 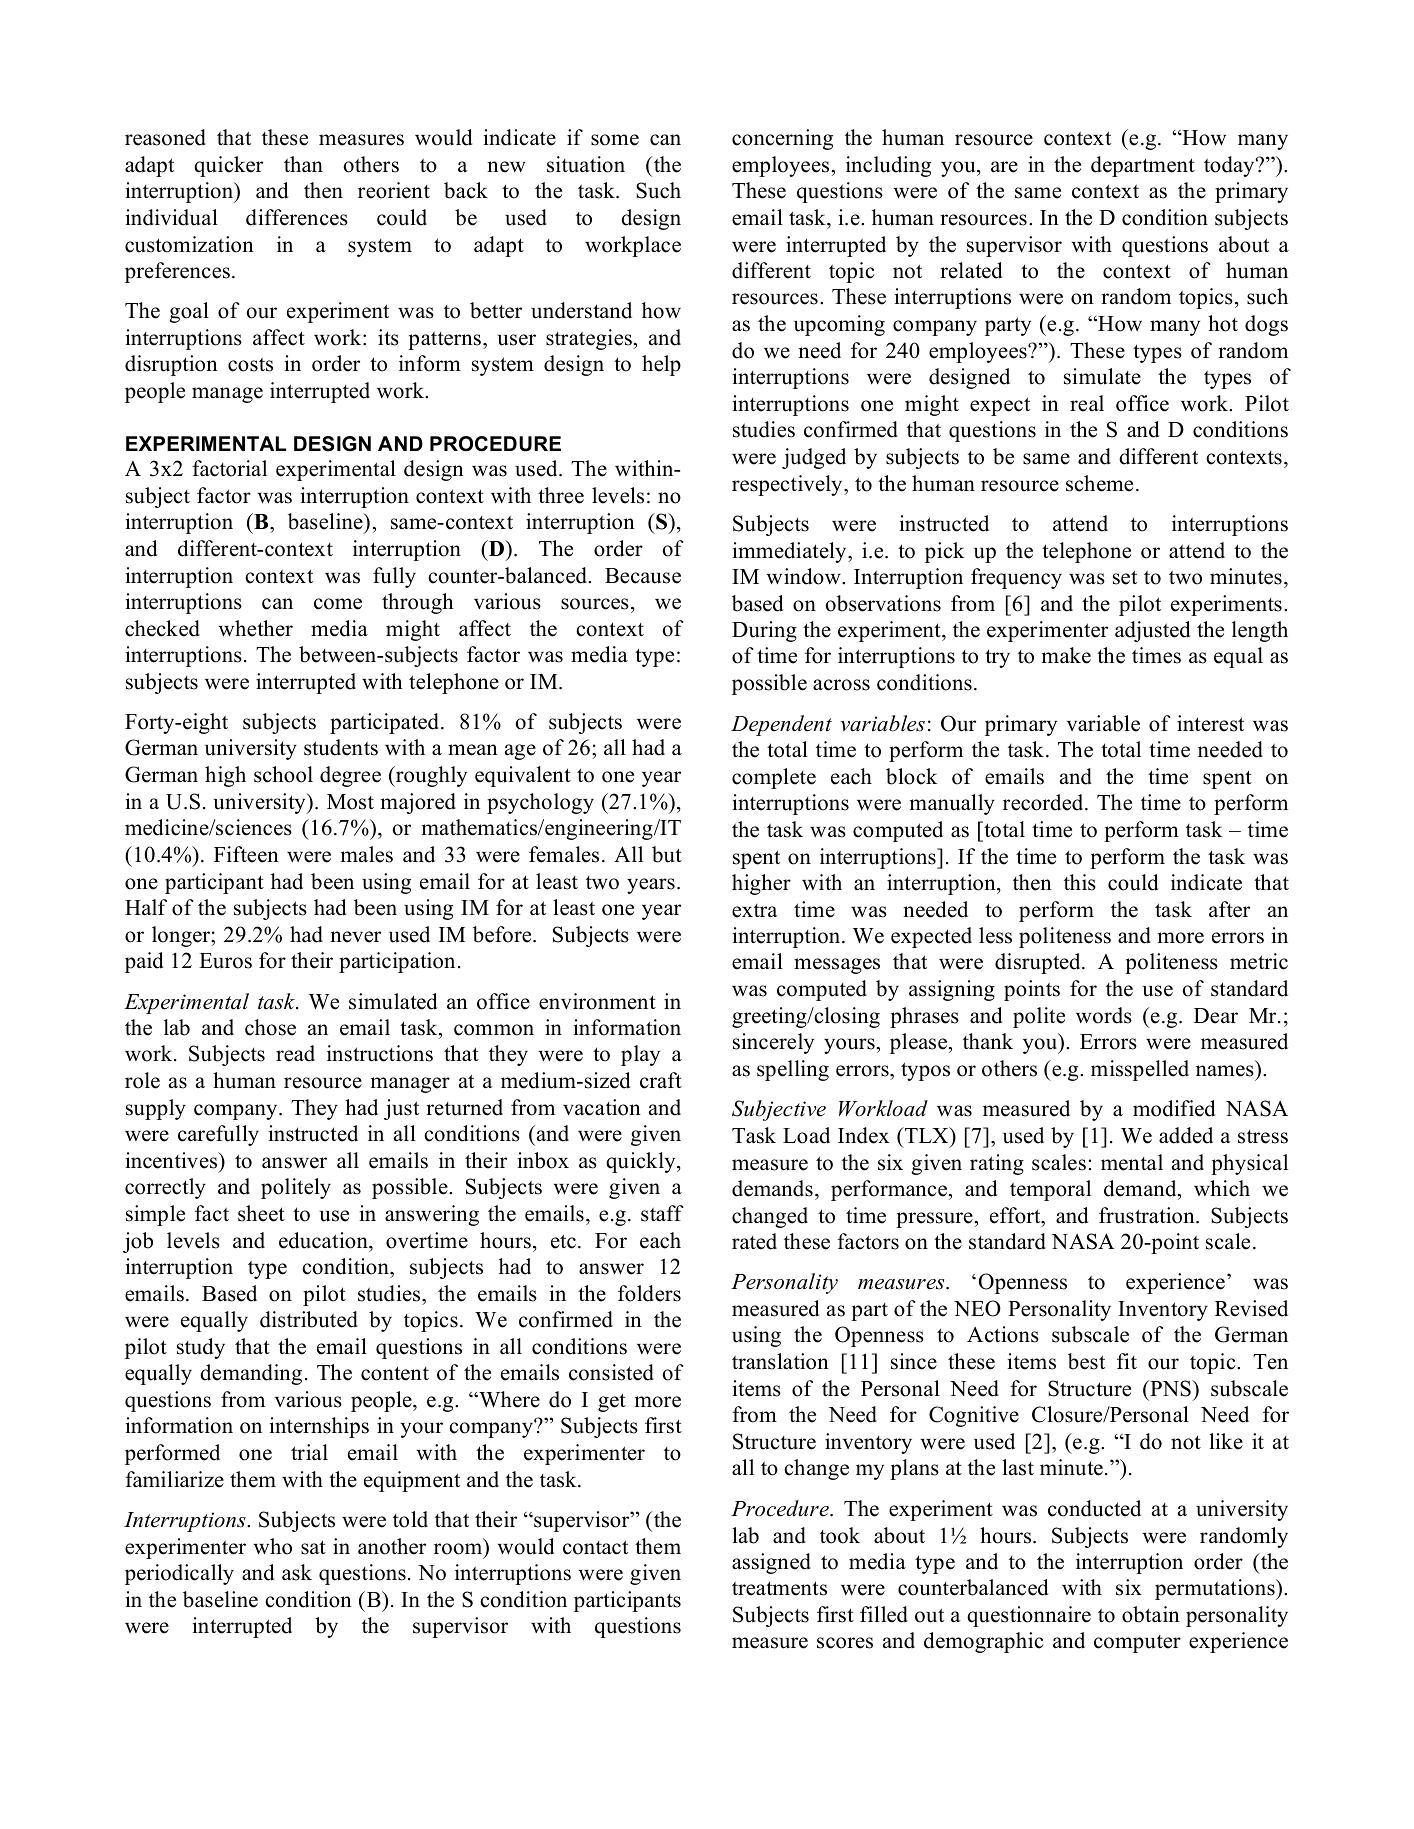 I want to click on come, so click(x=338, y=604).
